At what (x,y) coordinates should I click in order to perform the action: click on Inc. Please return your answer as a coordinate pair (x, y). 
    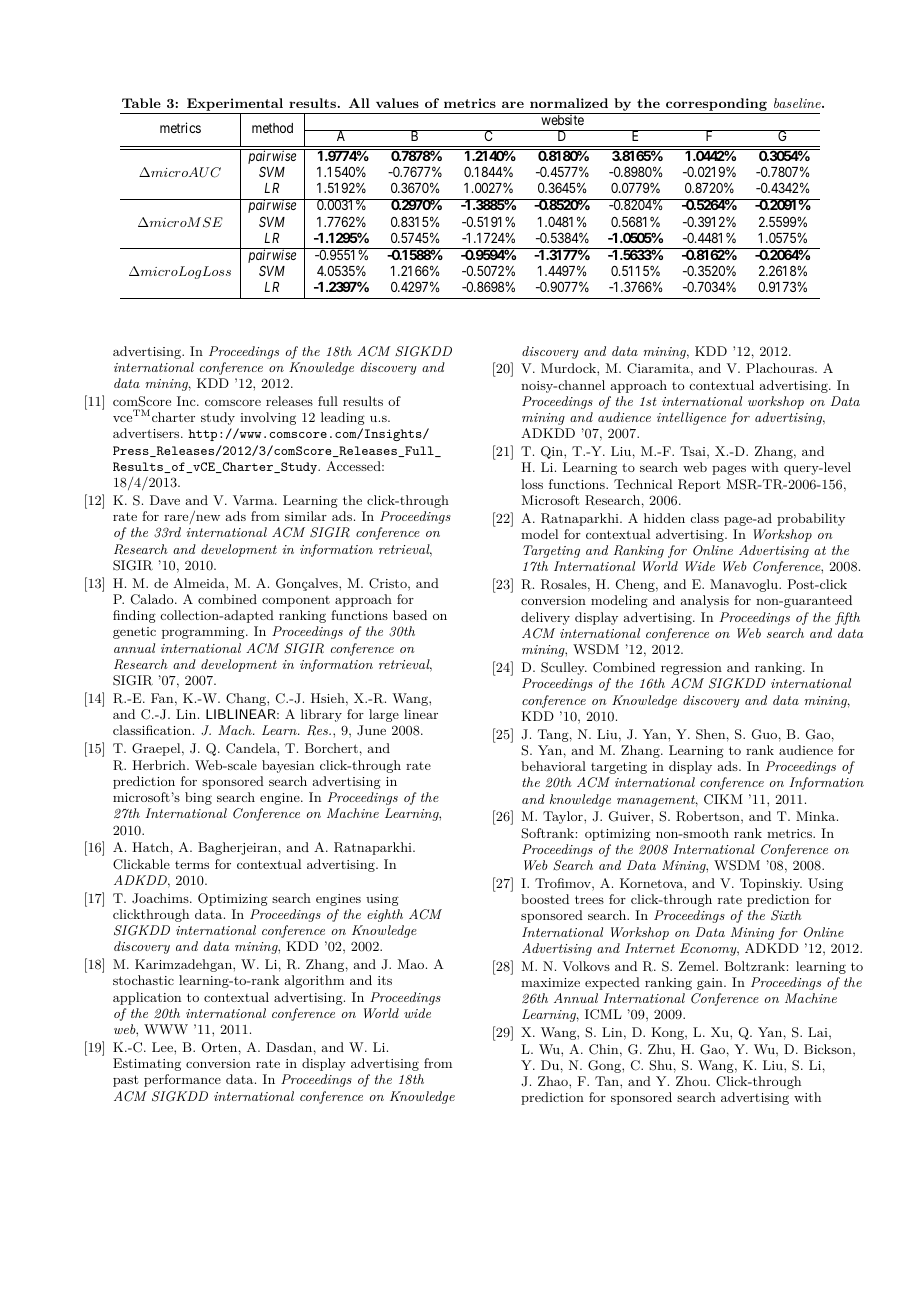
    Looking at the image, I should click on (187, 401).
